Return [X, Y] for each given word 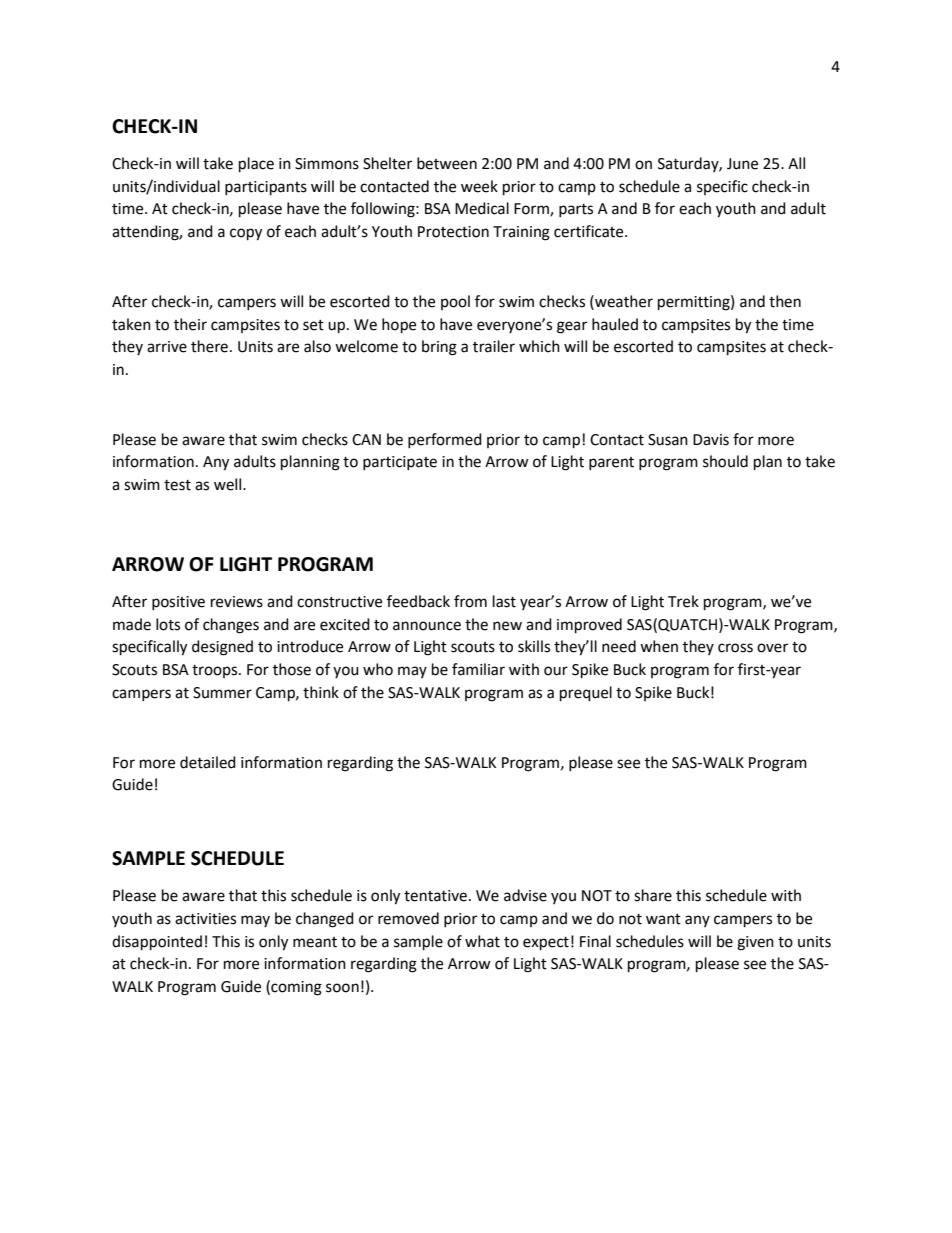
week [479, 186]
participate [400, 463]
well [229, 484]
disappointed [157, 943]
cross [735, 648]
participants [266, 188]
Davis [711, 440]
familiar [478, 669]
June [742, 164]
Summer [222, 693]
